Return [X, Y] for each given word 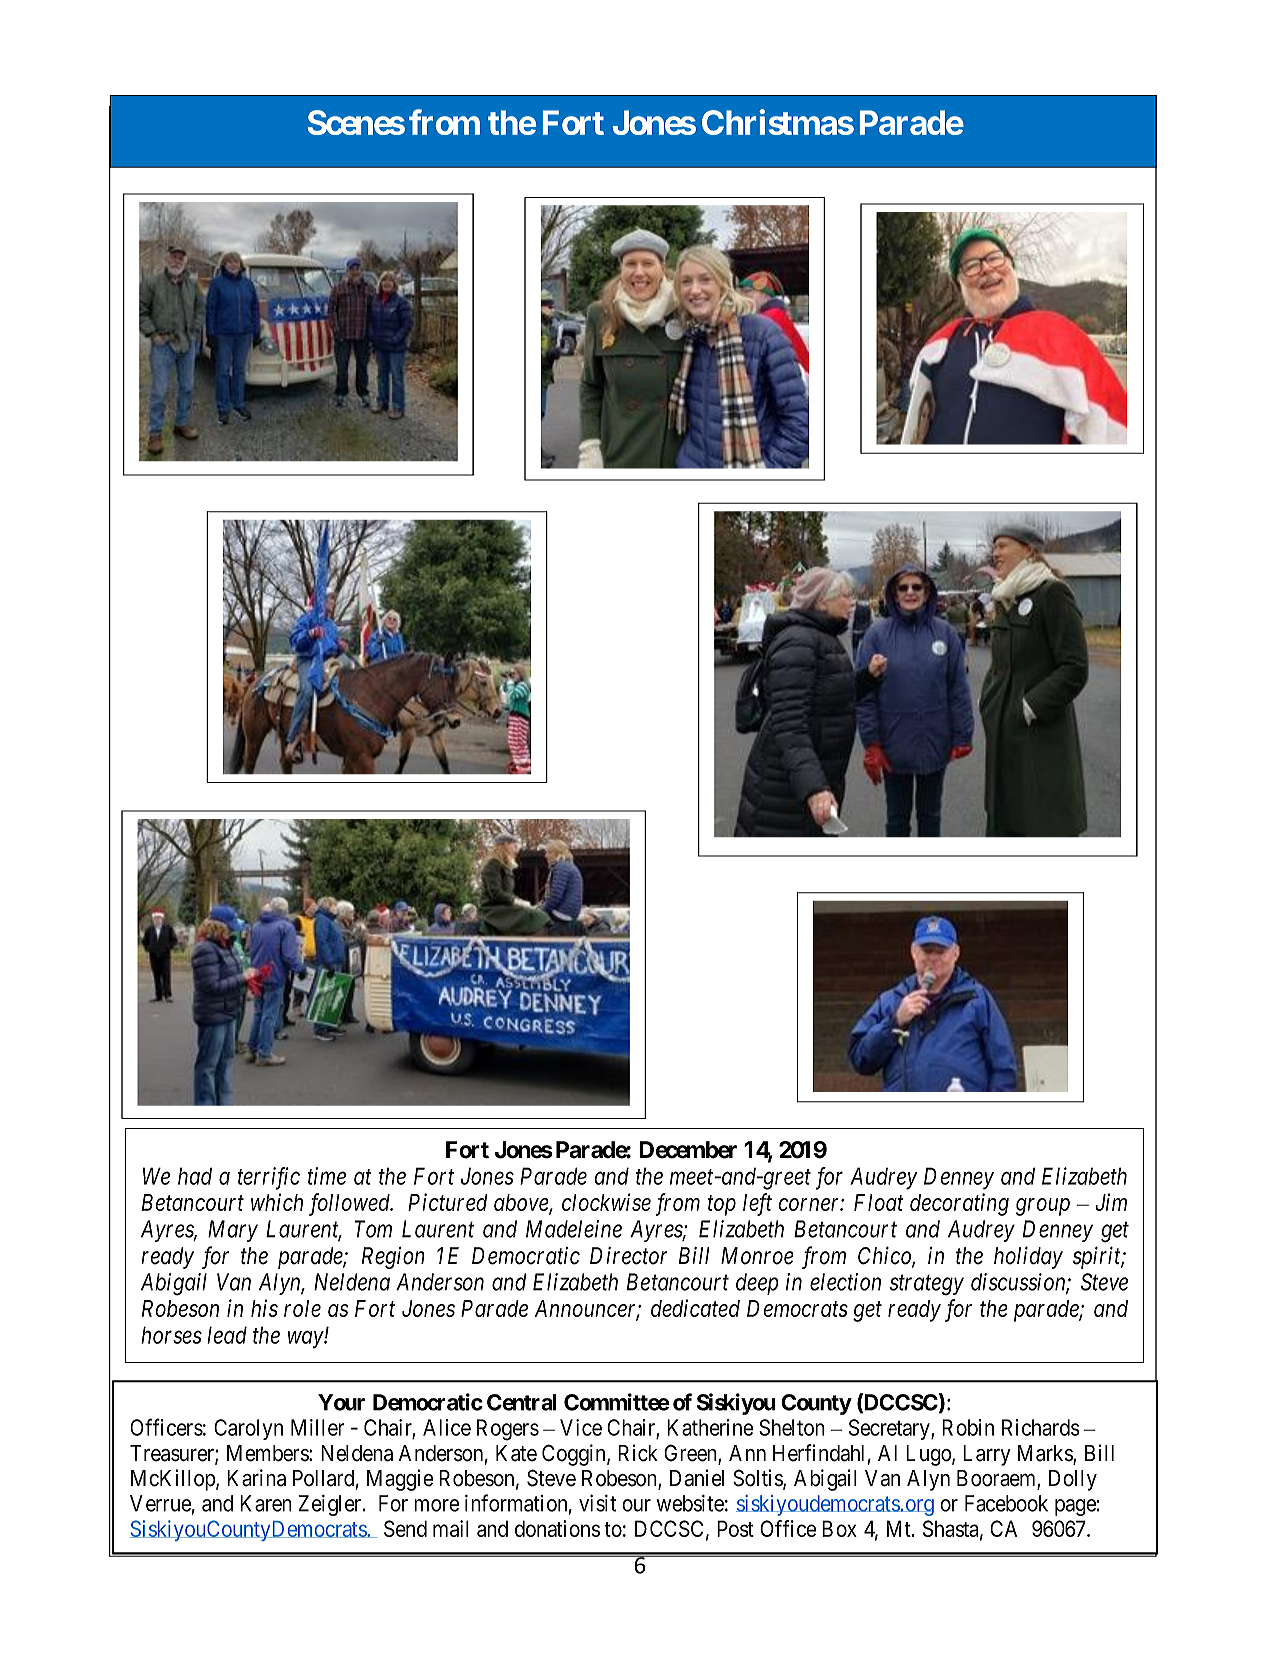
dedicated [695, 1308]
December [688, 1150]
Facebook [1006, 1503]
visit [597, 1503]
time [327, 1176]
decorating [959, 1204]
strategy [927, 1285]
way [306, 1340]
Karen [266, 1503]
